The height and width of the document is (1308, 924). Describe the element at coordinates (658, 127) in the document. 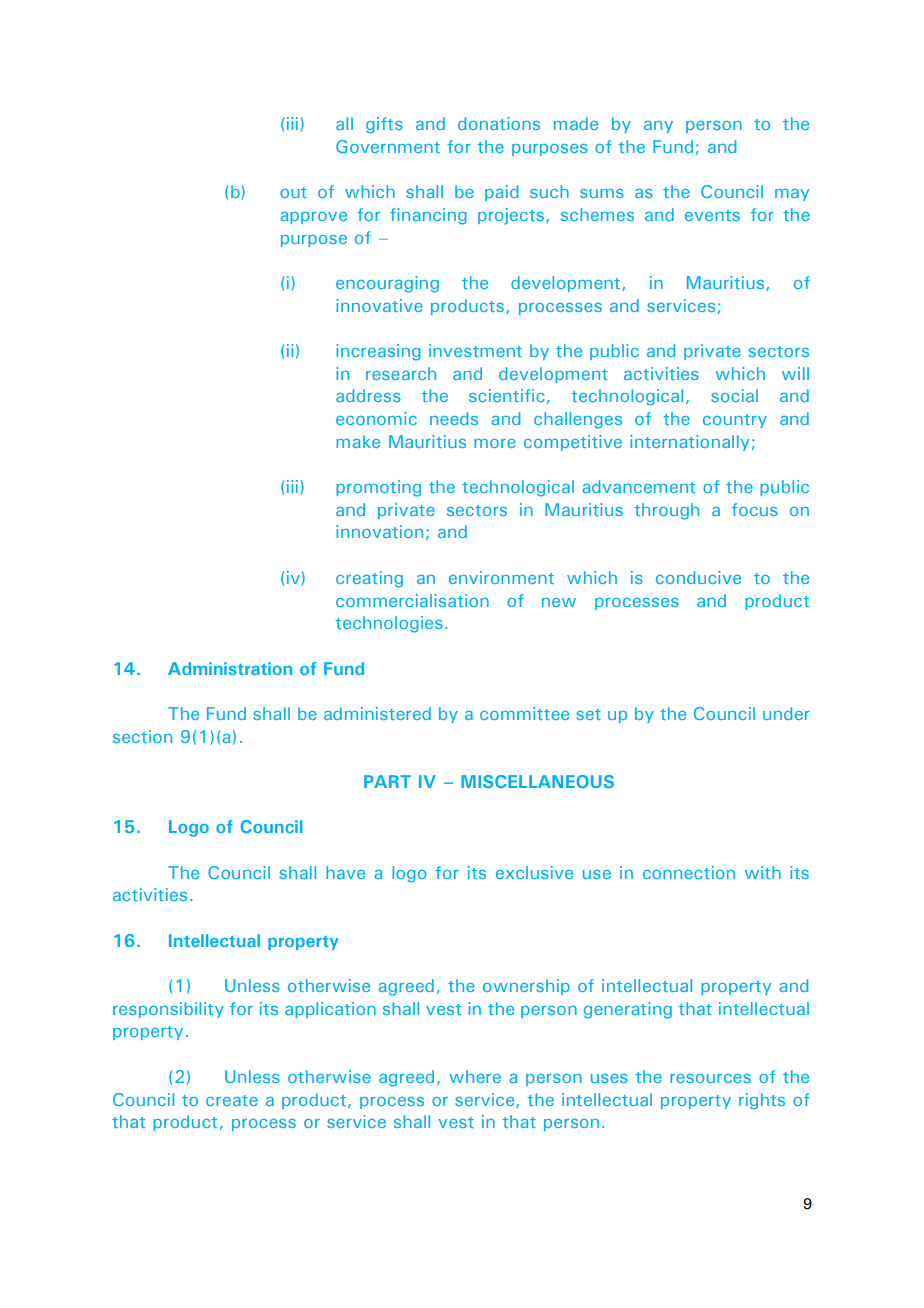

I see `any` at that location.
